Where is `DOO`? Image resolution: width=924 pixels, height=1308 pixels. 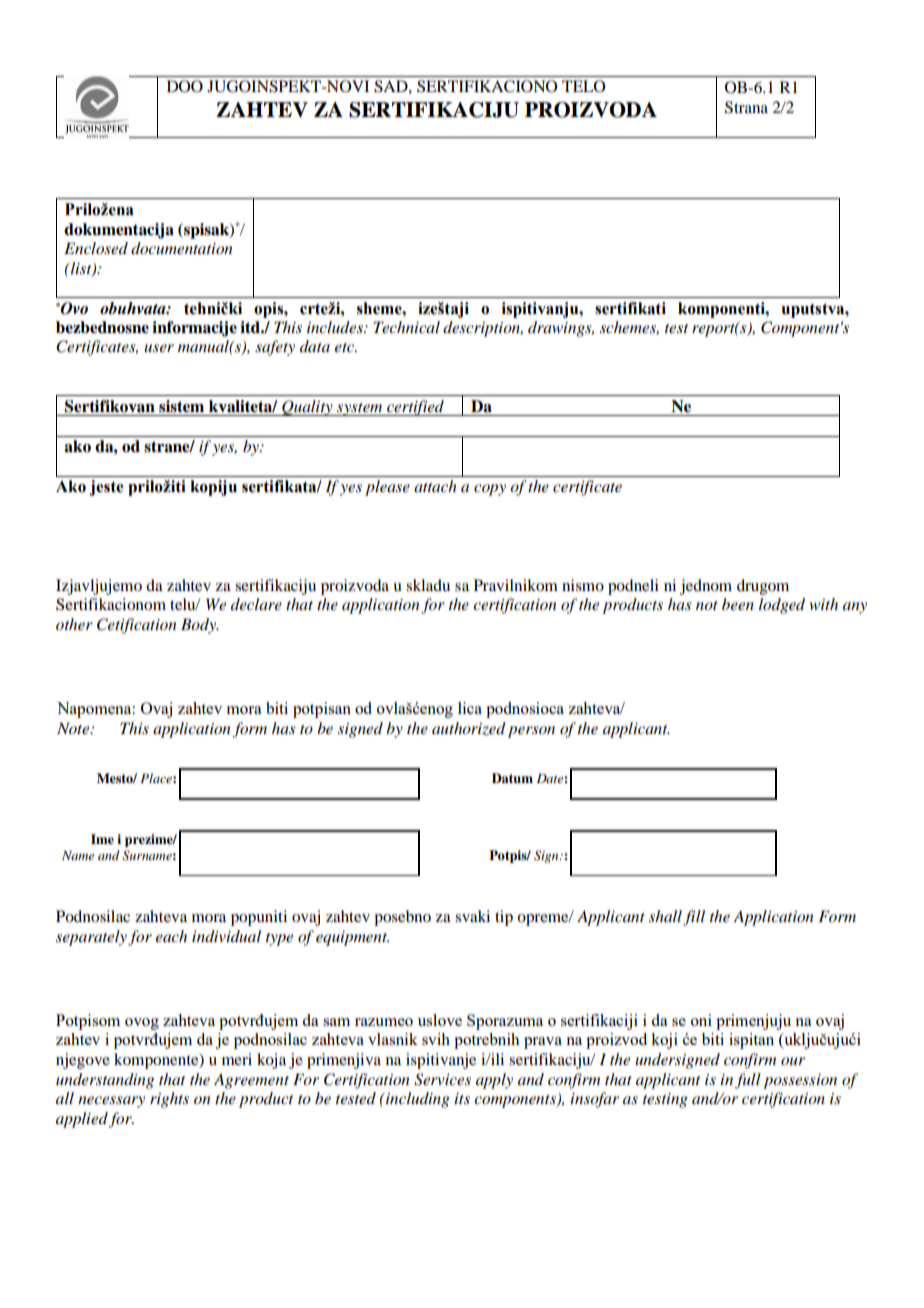 DOO is located at coordinates (185, 86).
